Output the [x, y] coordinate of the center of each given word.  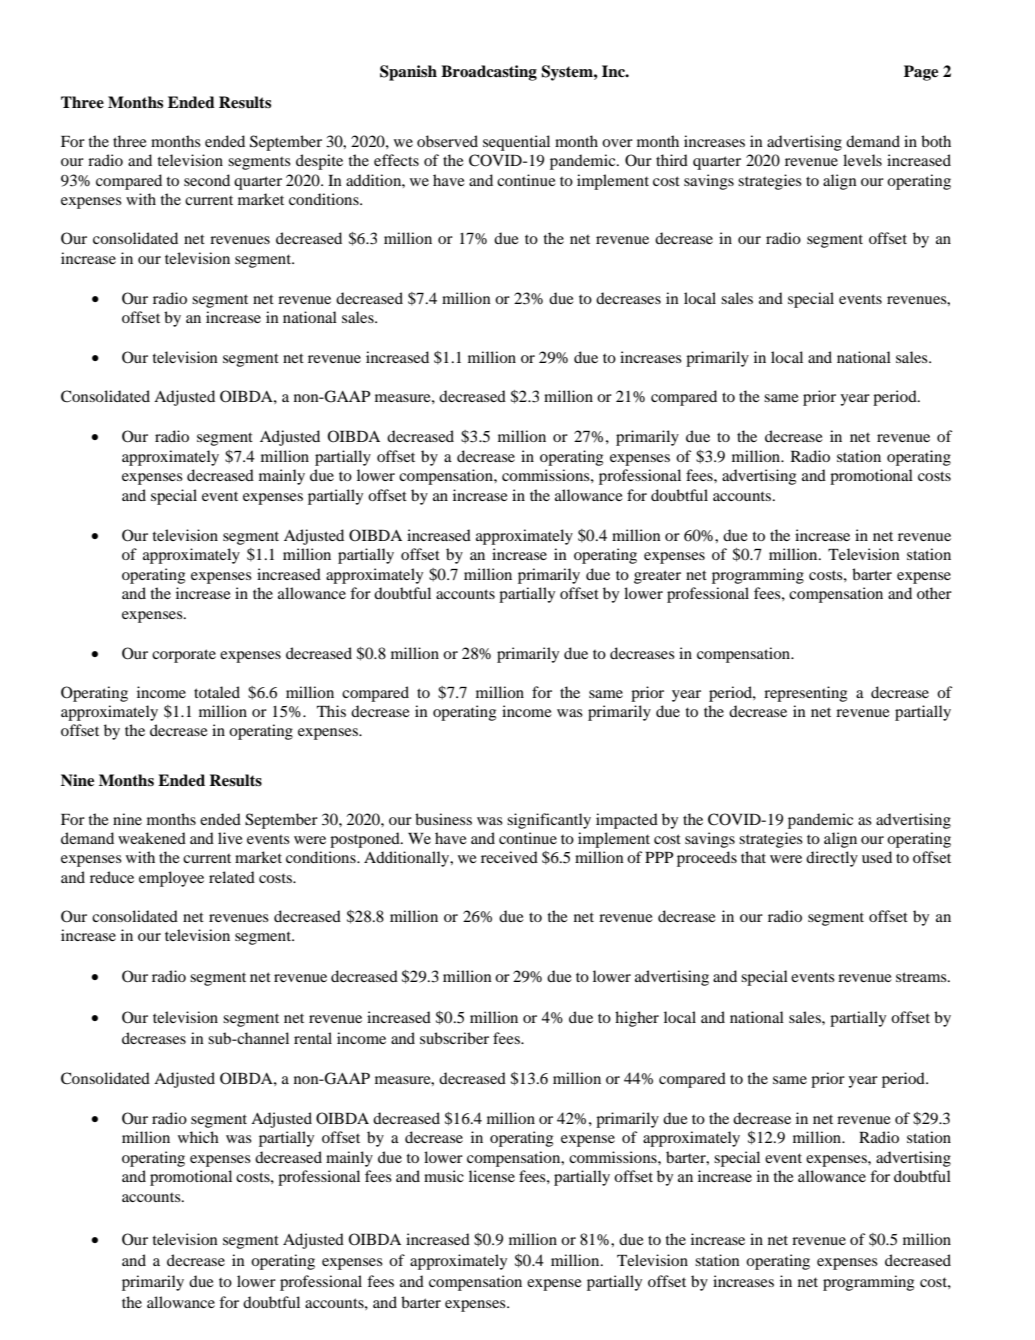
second [207, 180]
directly [832, 859]
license [492, 1176]
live [230, 838]
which [198, 1137]
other [934, 593]
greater [657, 577]
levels [862, 160]
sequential [516, 143]
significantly [549, 821]
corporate [184, 656]
